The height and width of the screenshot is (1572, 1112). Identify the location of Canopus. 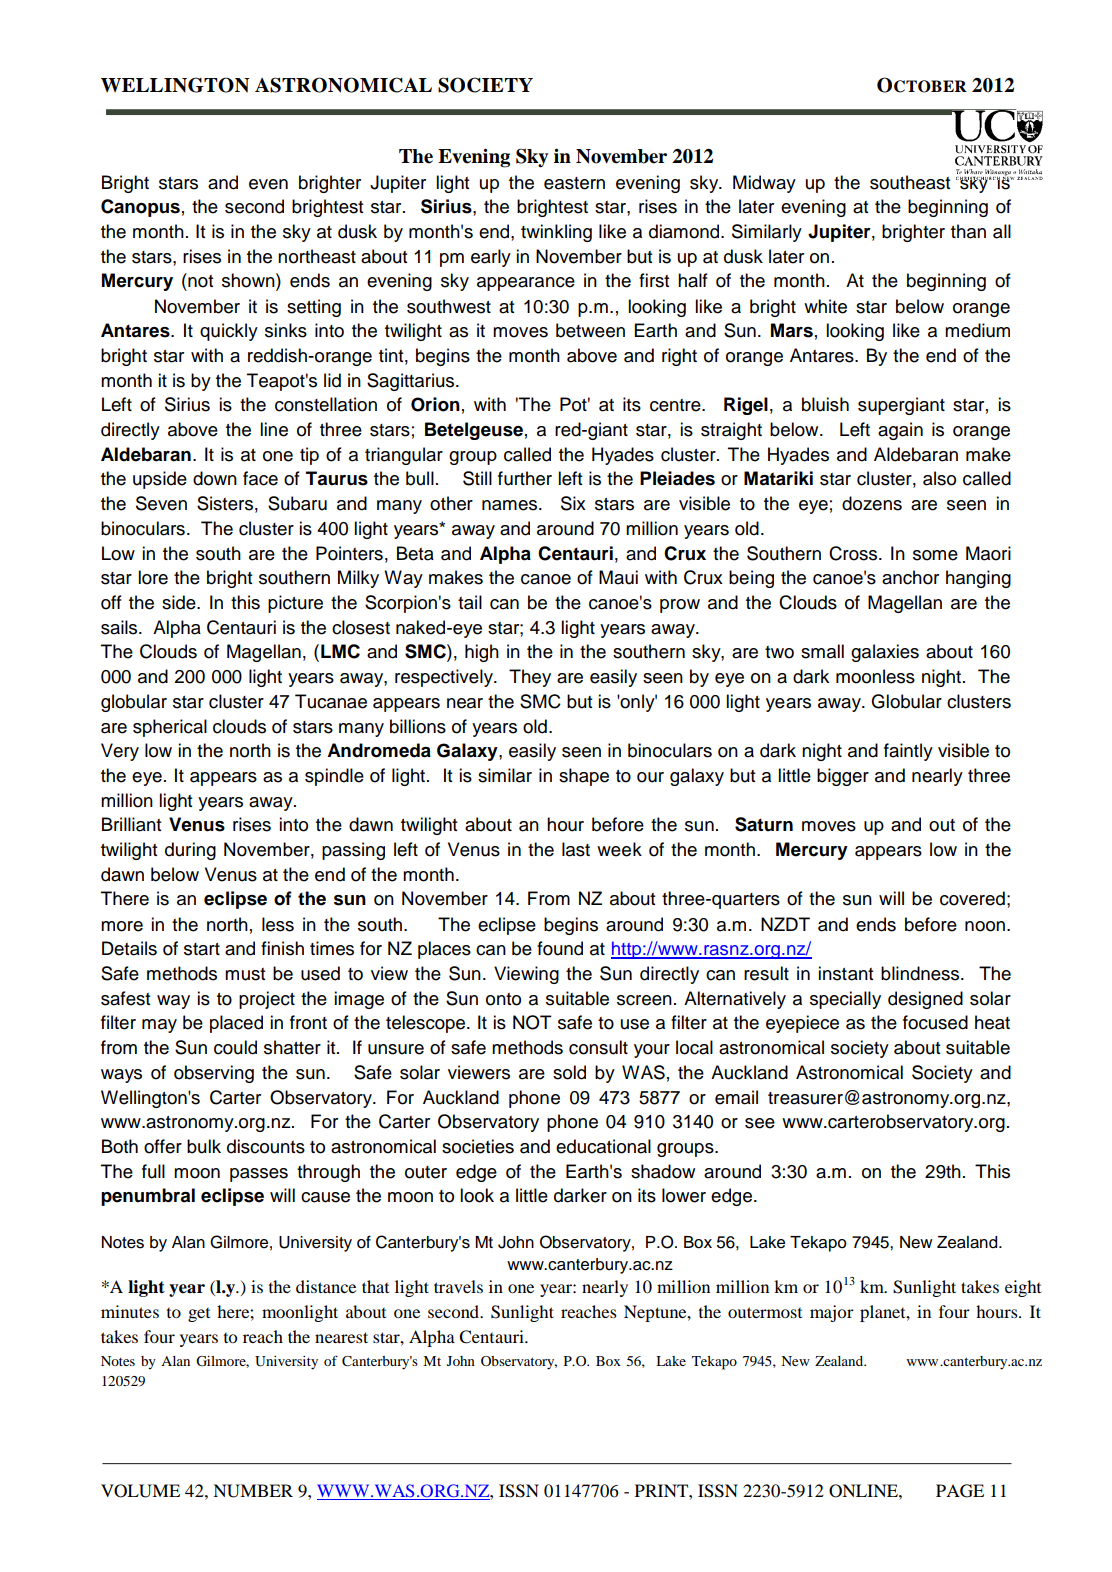
(140, 208).
